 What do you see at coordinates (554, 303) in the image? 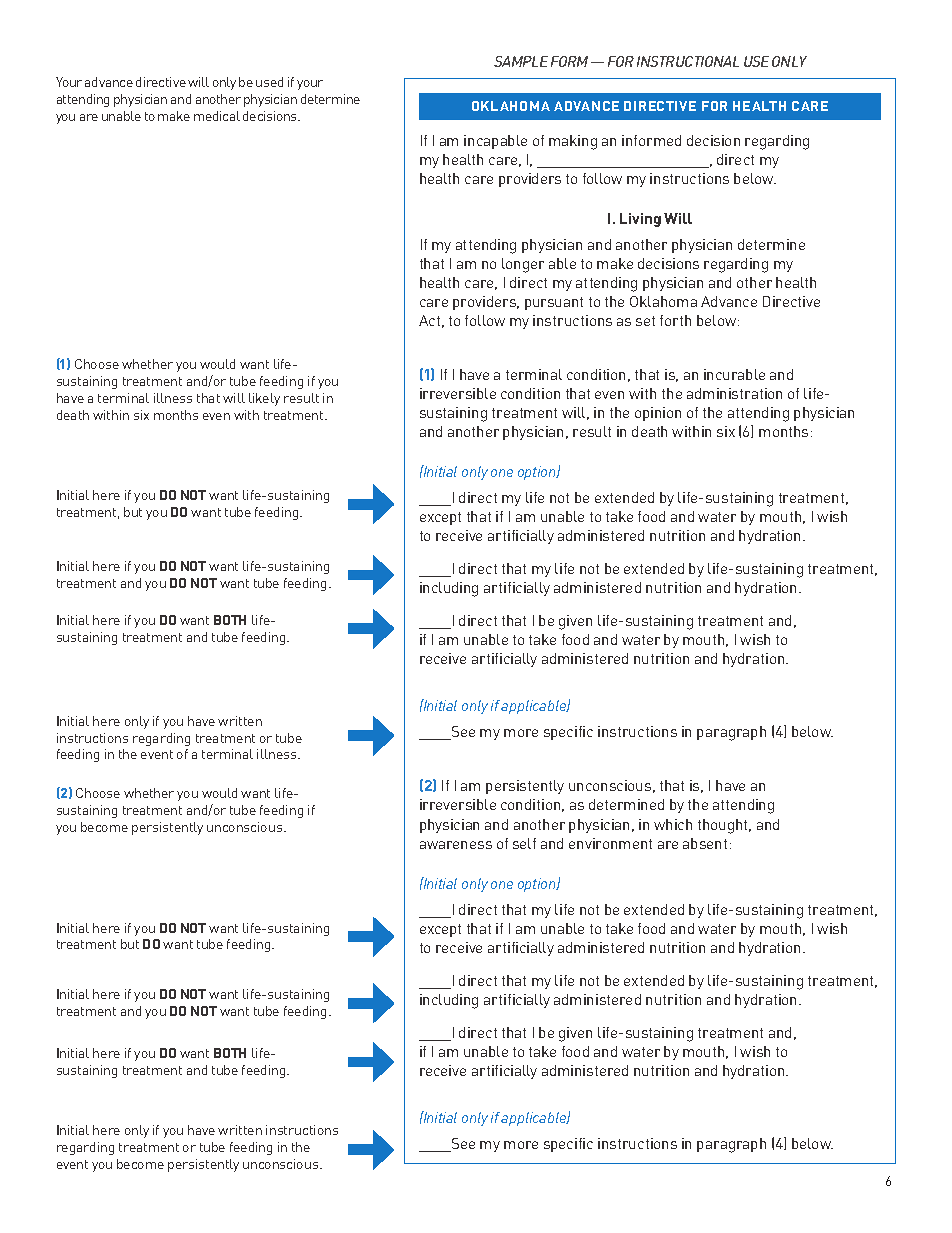
I see `pursuant` at bounding box center [554, 303].
